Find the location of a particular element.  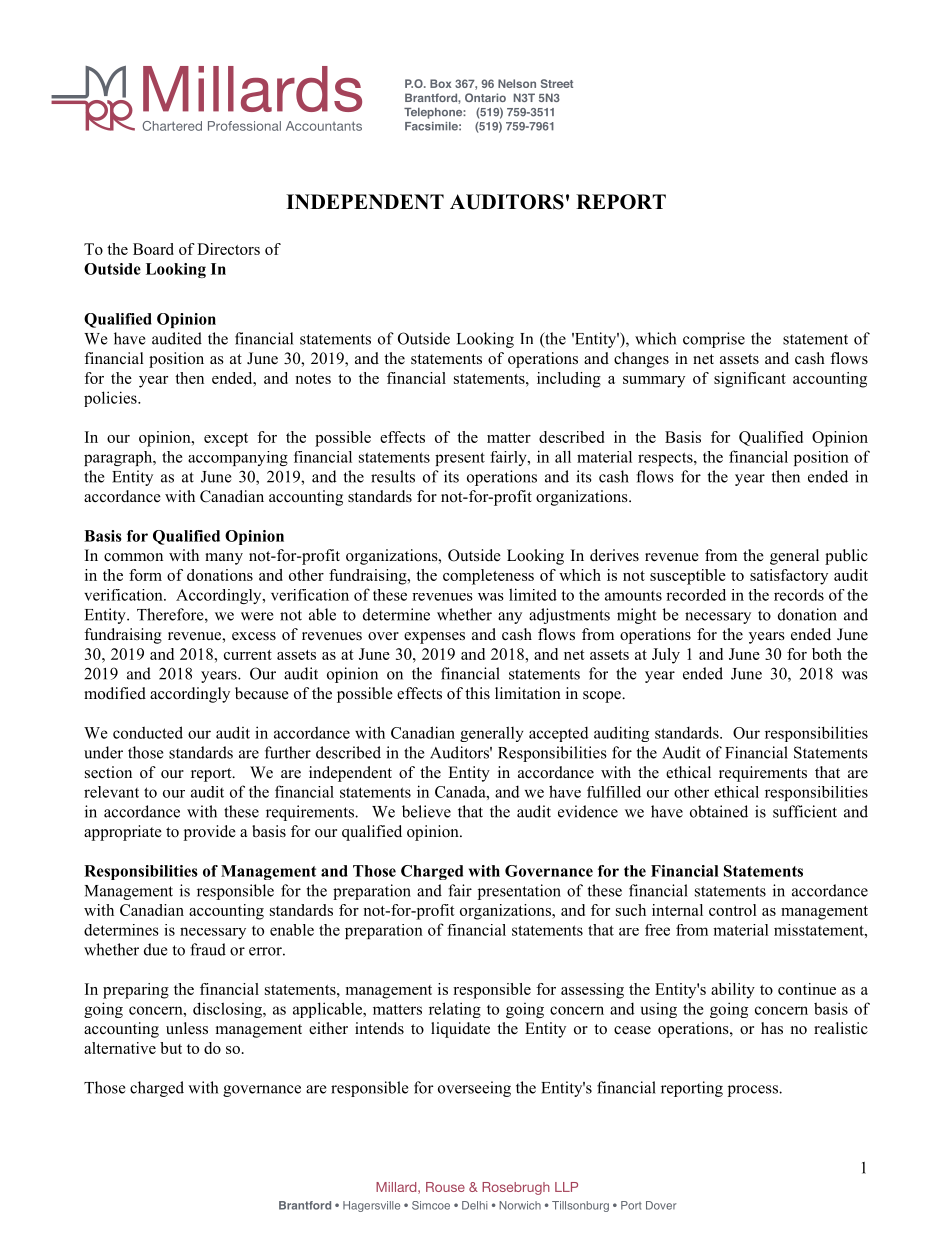

Brantford is located at coordinates (305, 1205).
